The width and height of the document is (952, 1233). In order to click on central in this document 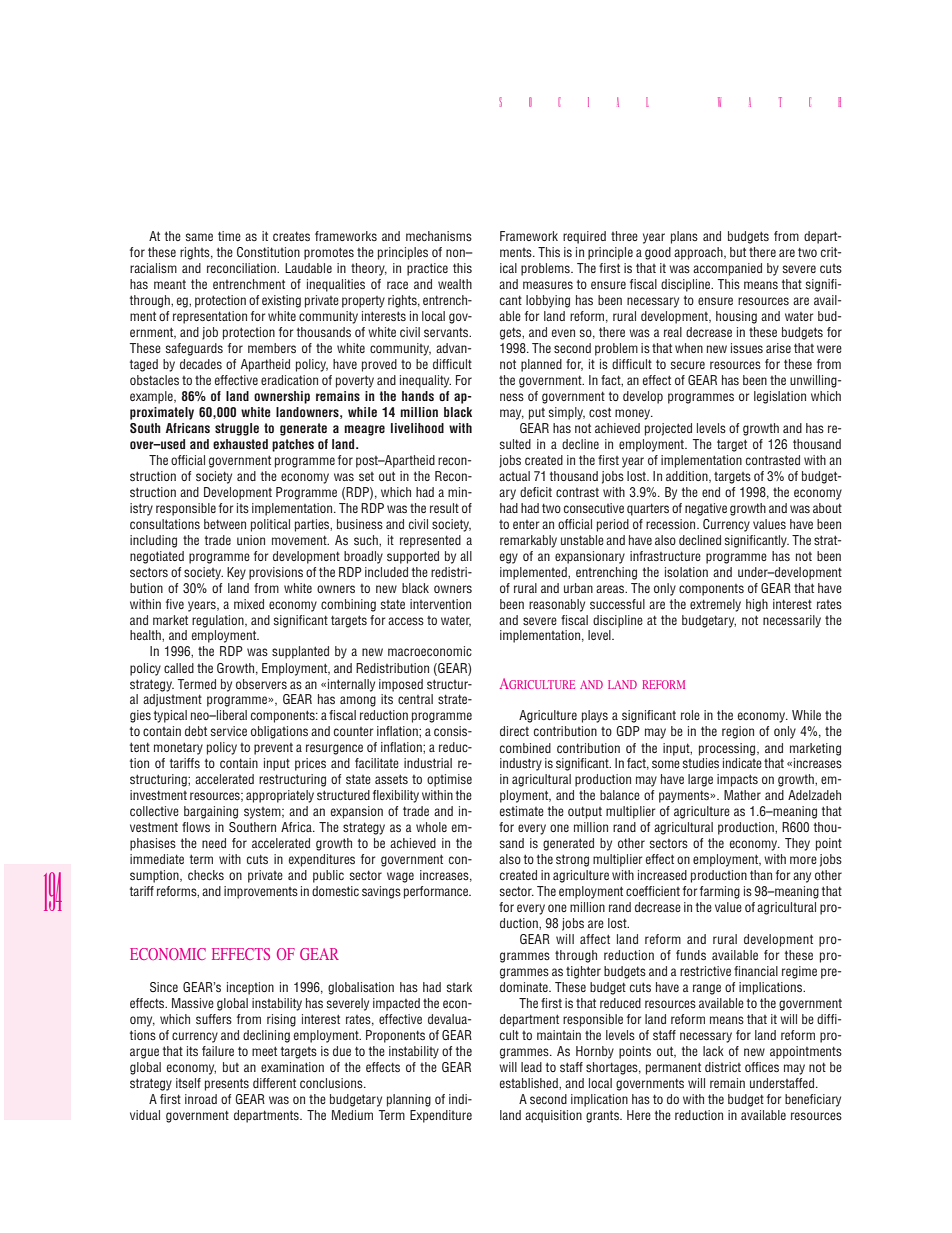, I will do `click(415, 699)`.
